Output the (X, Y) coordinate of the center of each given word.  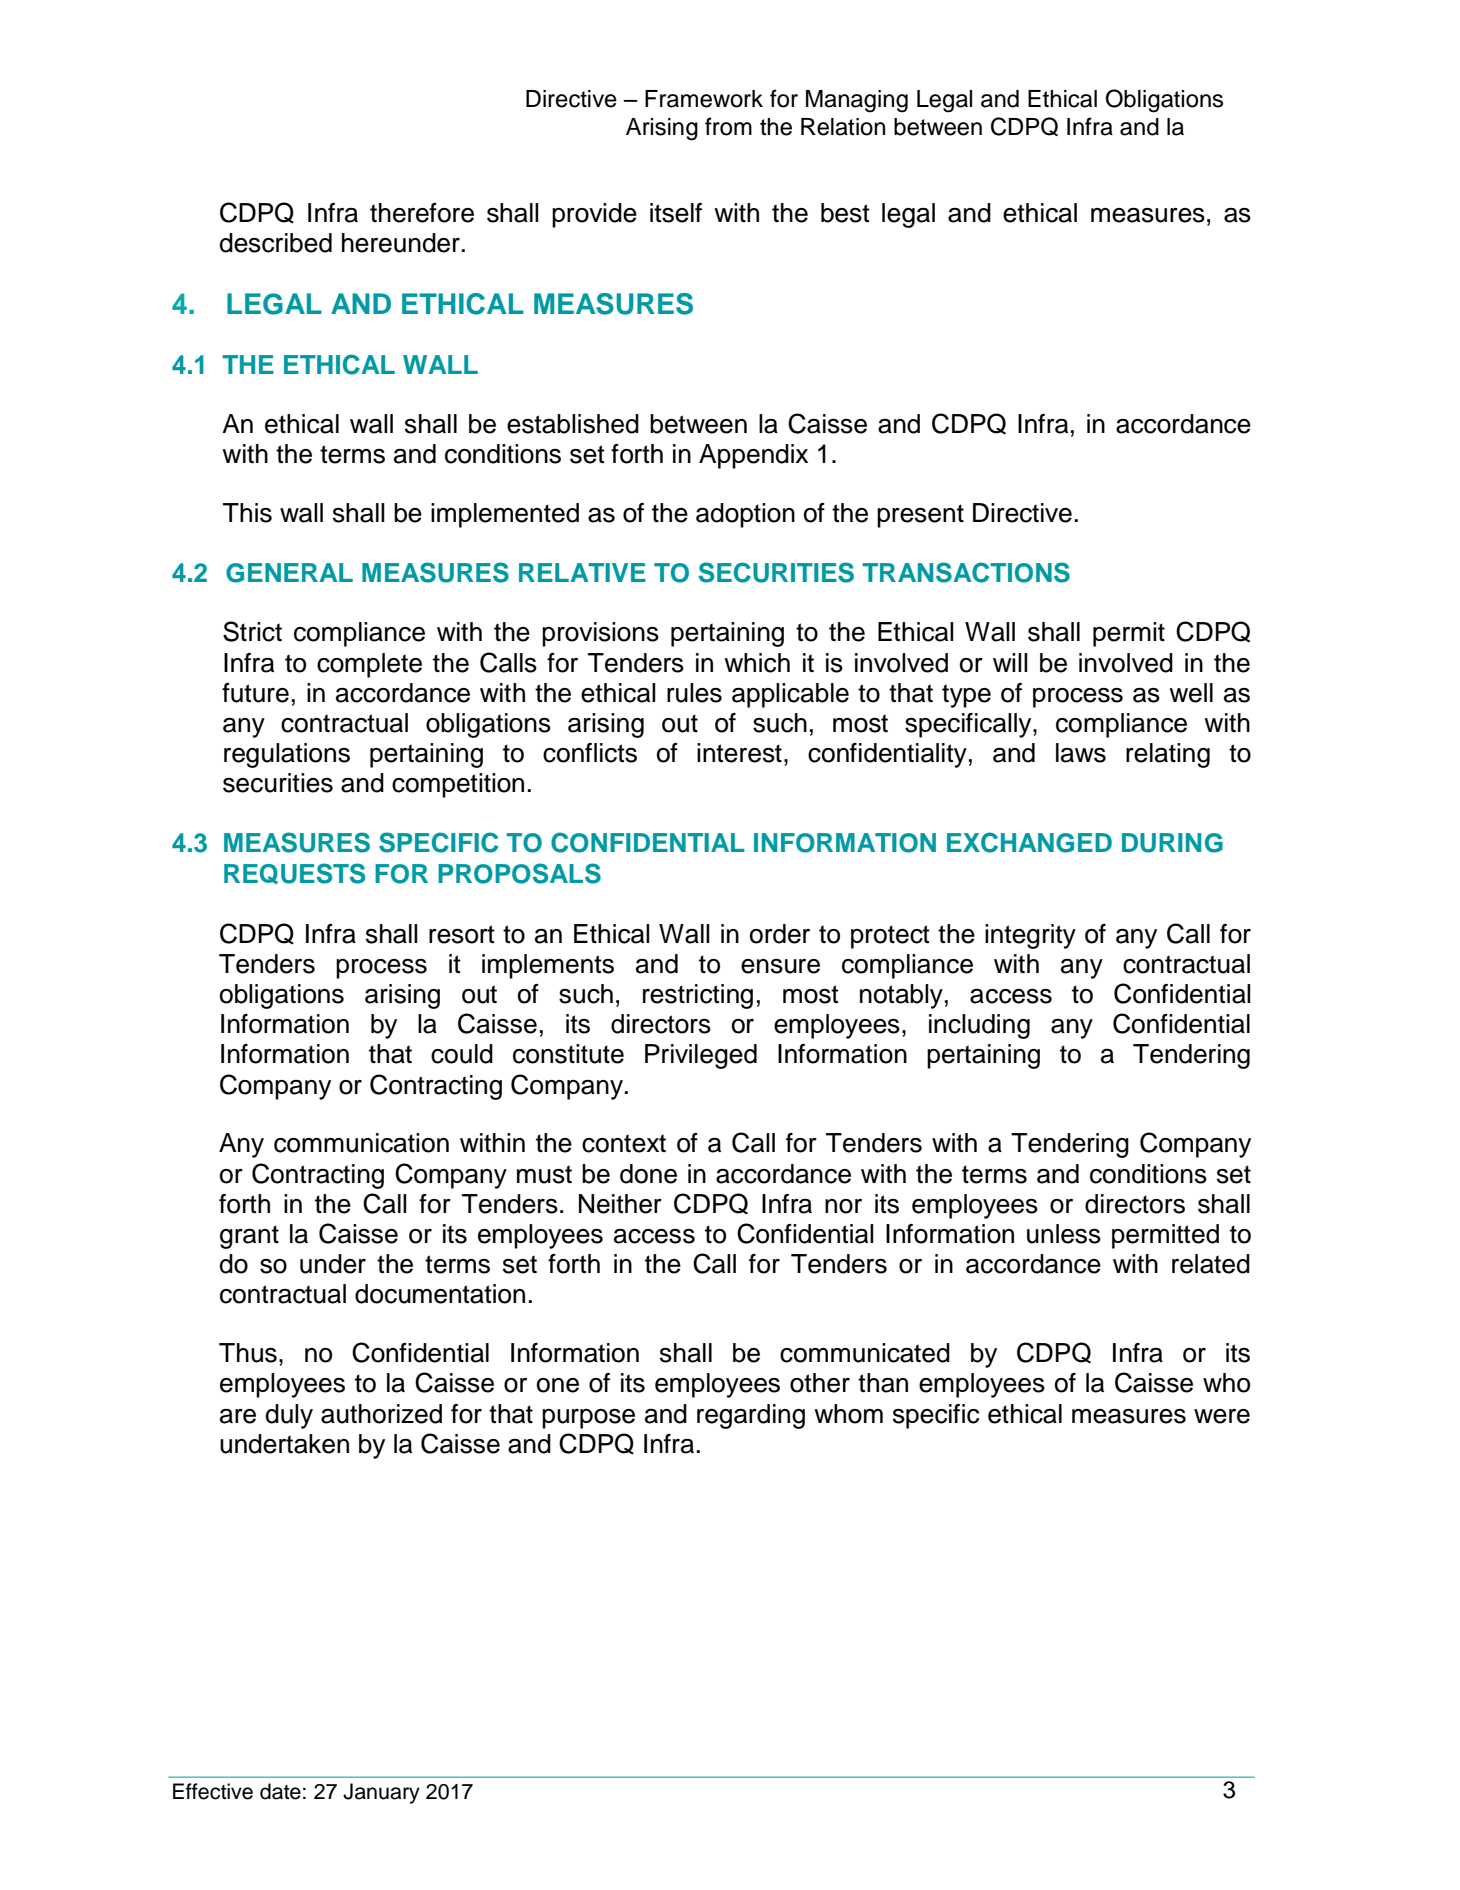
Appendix (753, 456)
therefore (422, 213)
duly (289, 1416)
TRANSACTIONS (966, 572)
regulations (287, 755)
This (247, 513)
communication (361, 1143)
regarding (751, 1416)
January (381, 1793)
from (728, 126)
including (979, 1026)
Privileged (701, 1056)
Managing (857, 101)
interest (739, 753)
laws (1081, 753)
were (1222, 1416)
